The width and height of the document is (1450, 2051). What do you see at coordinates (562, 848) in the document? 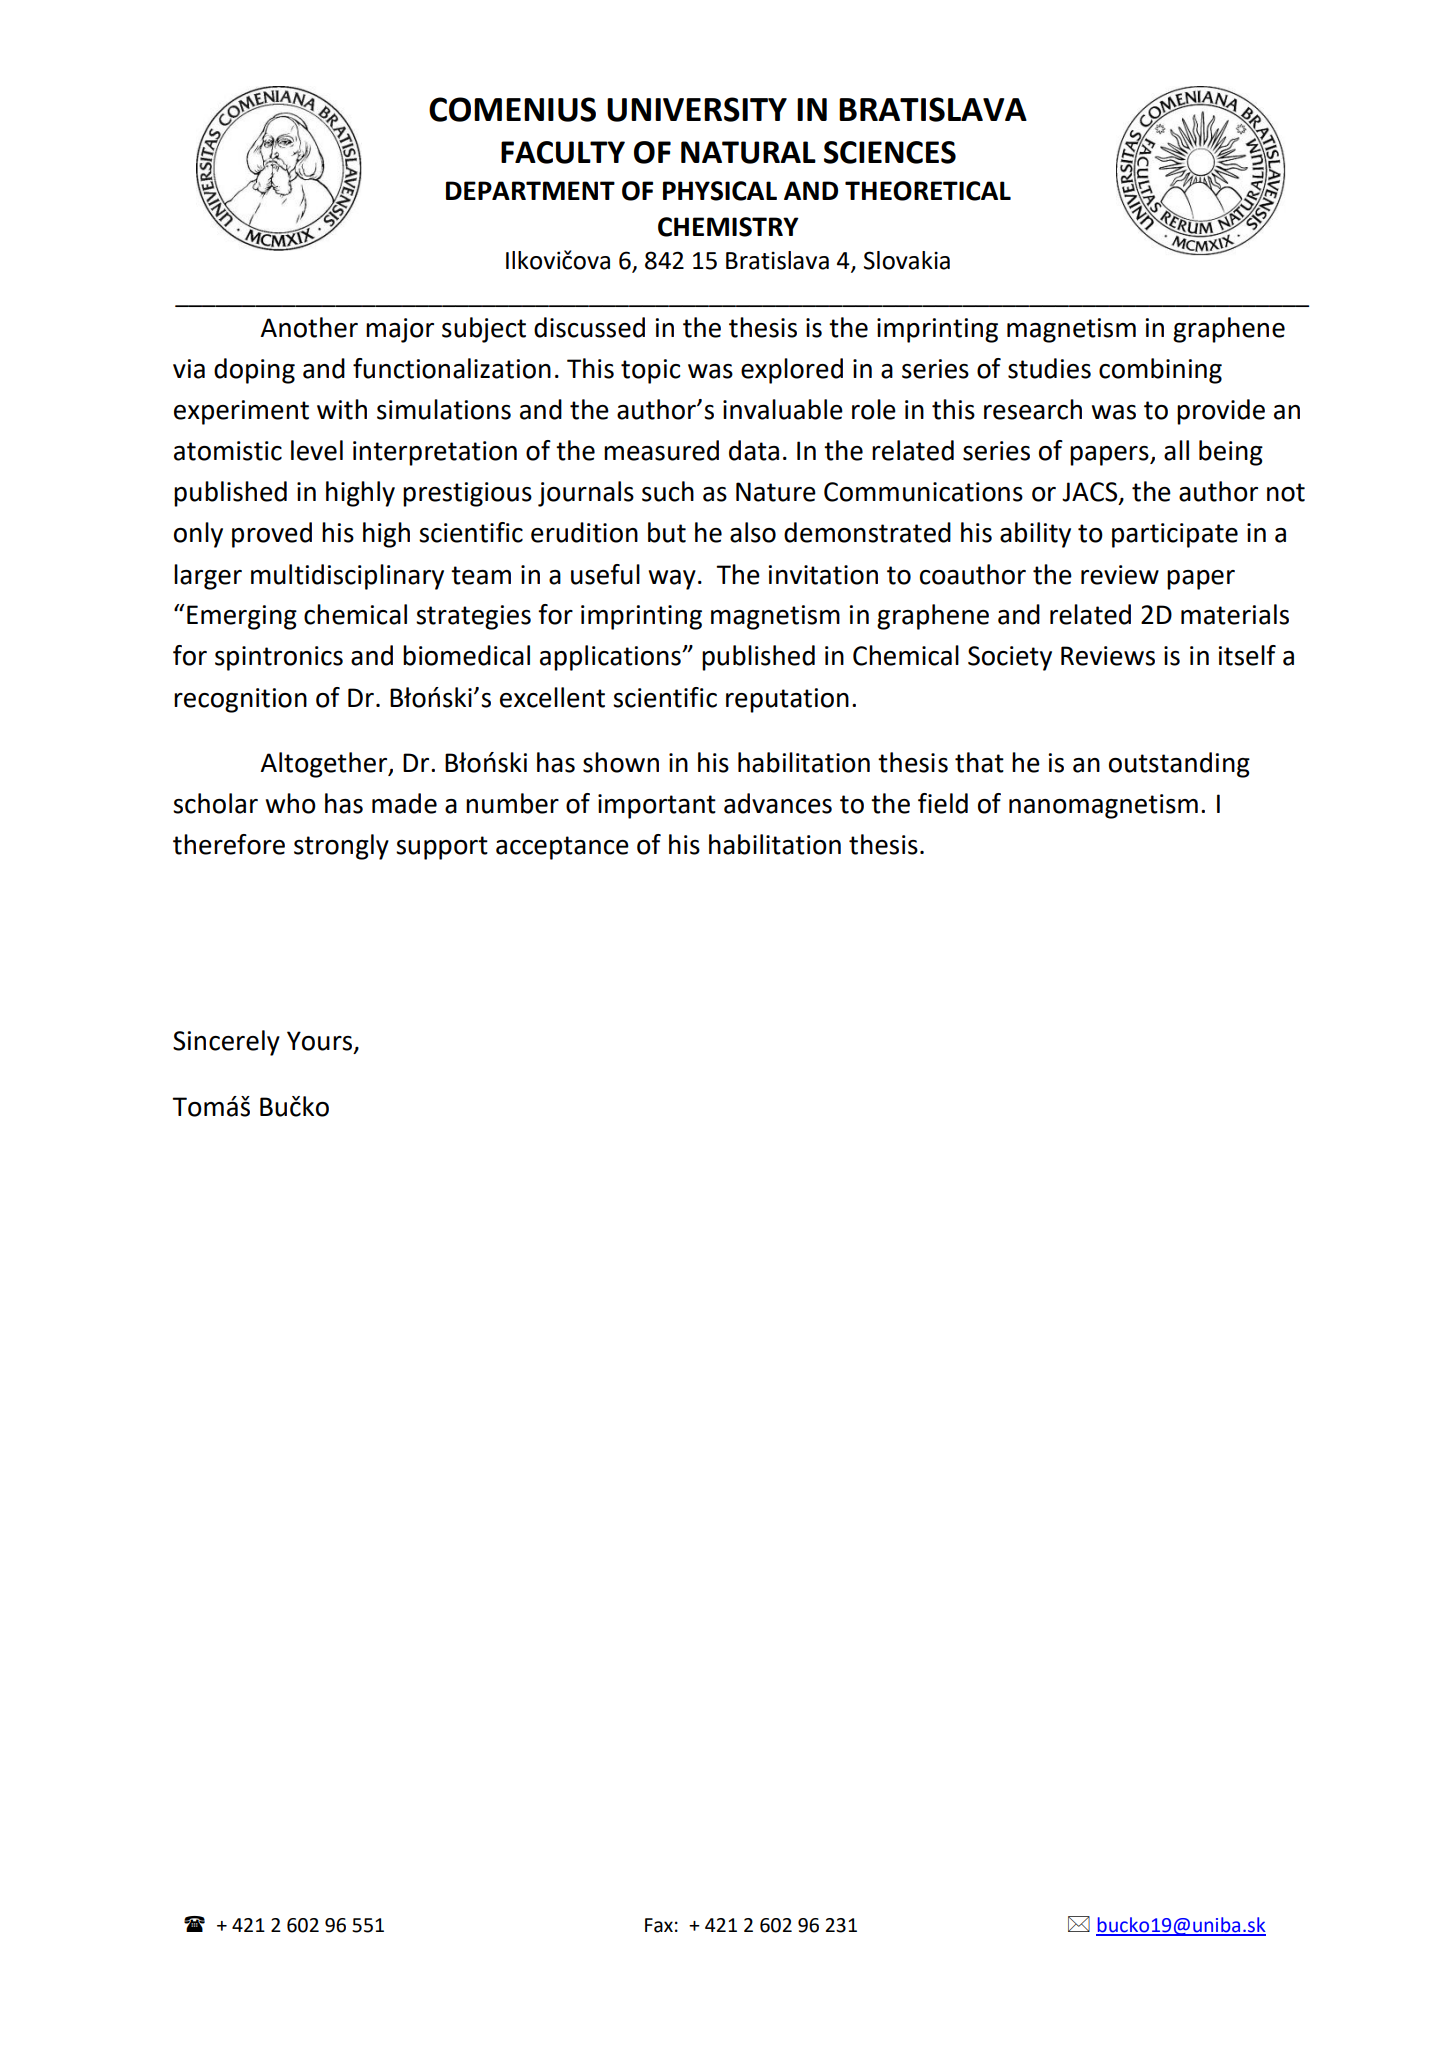
I see `acceptance` at bounding box center [562, 848].
